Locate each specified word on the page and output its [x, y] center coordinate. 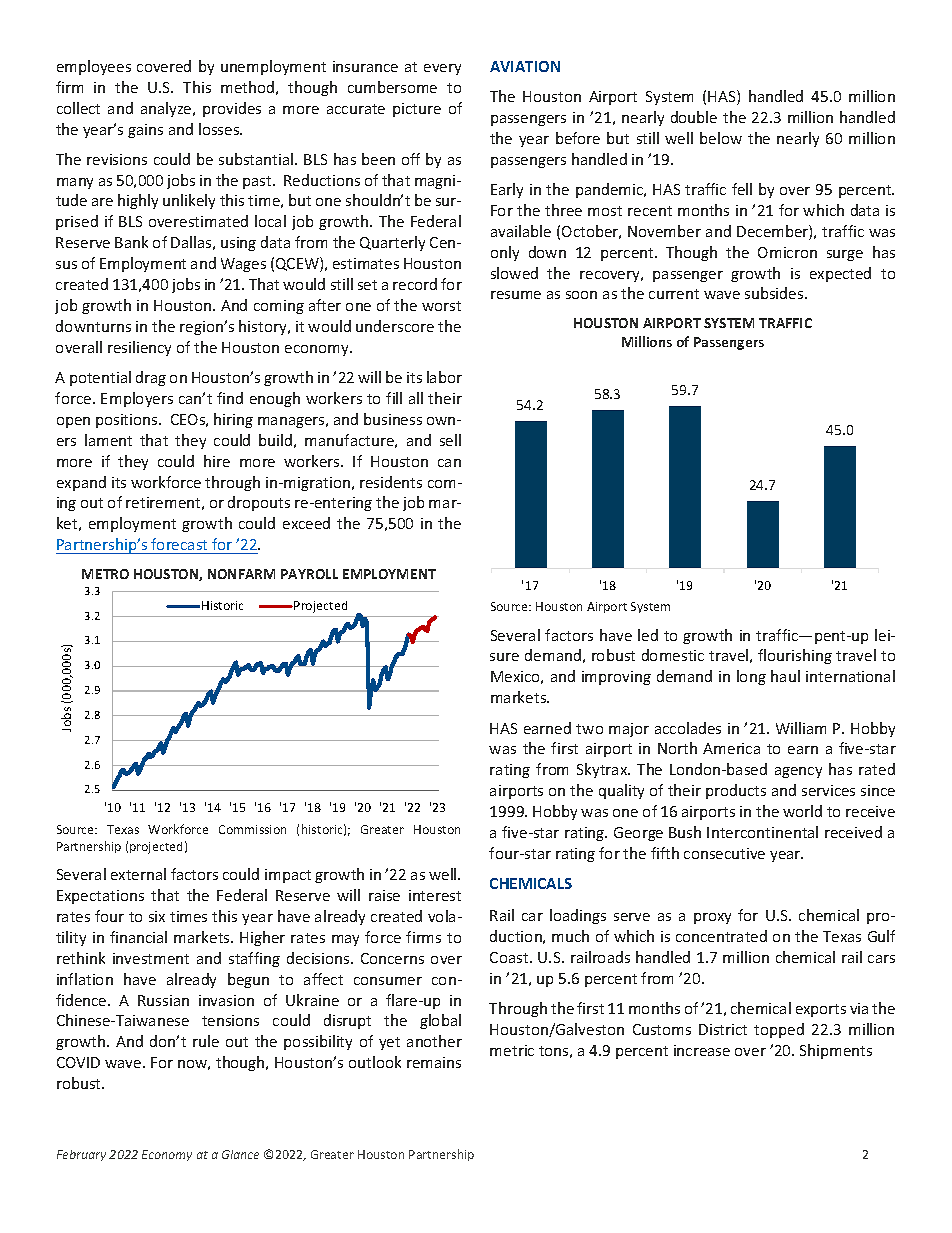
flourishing [795, 656]
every [442, 69]
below [721, 138]
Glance [240, 1154]
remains [434, 1062]
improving [616, 678]
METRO [105, 574]
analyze [167, 109]
